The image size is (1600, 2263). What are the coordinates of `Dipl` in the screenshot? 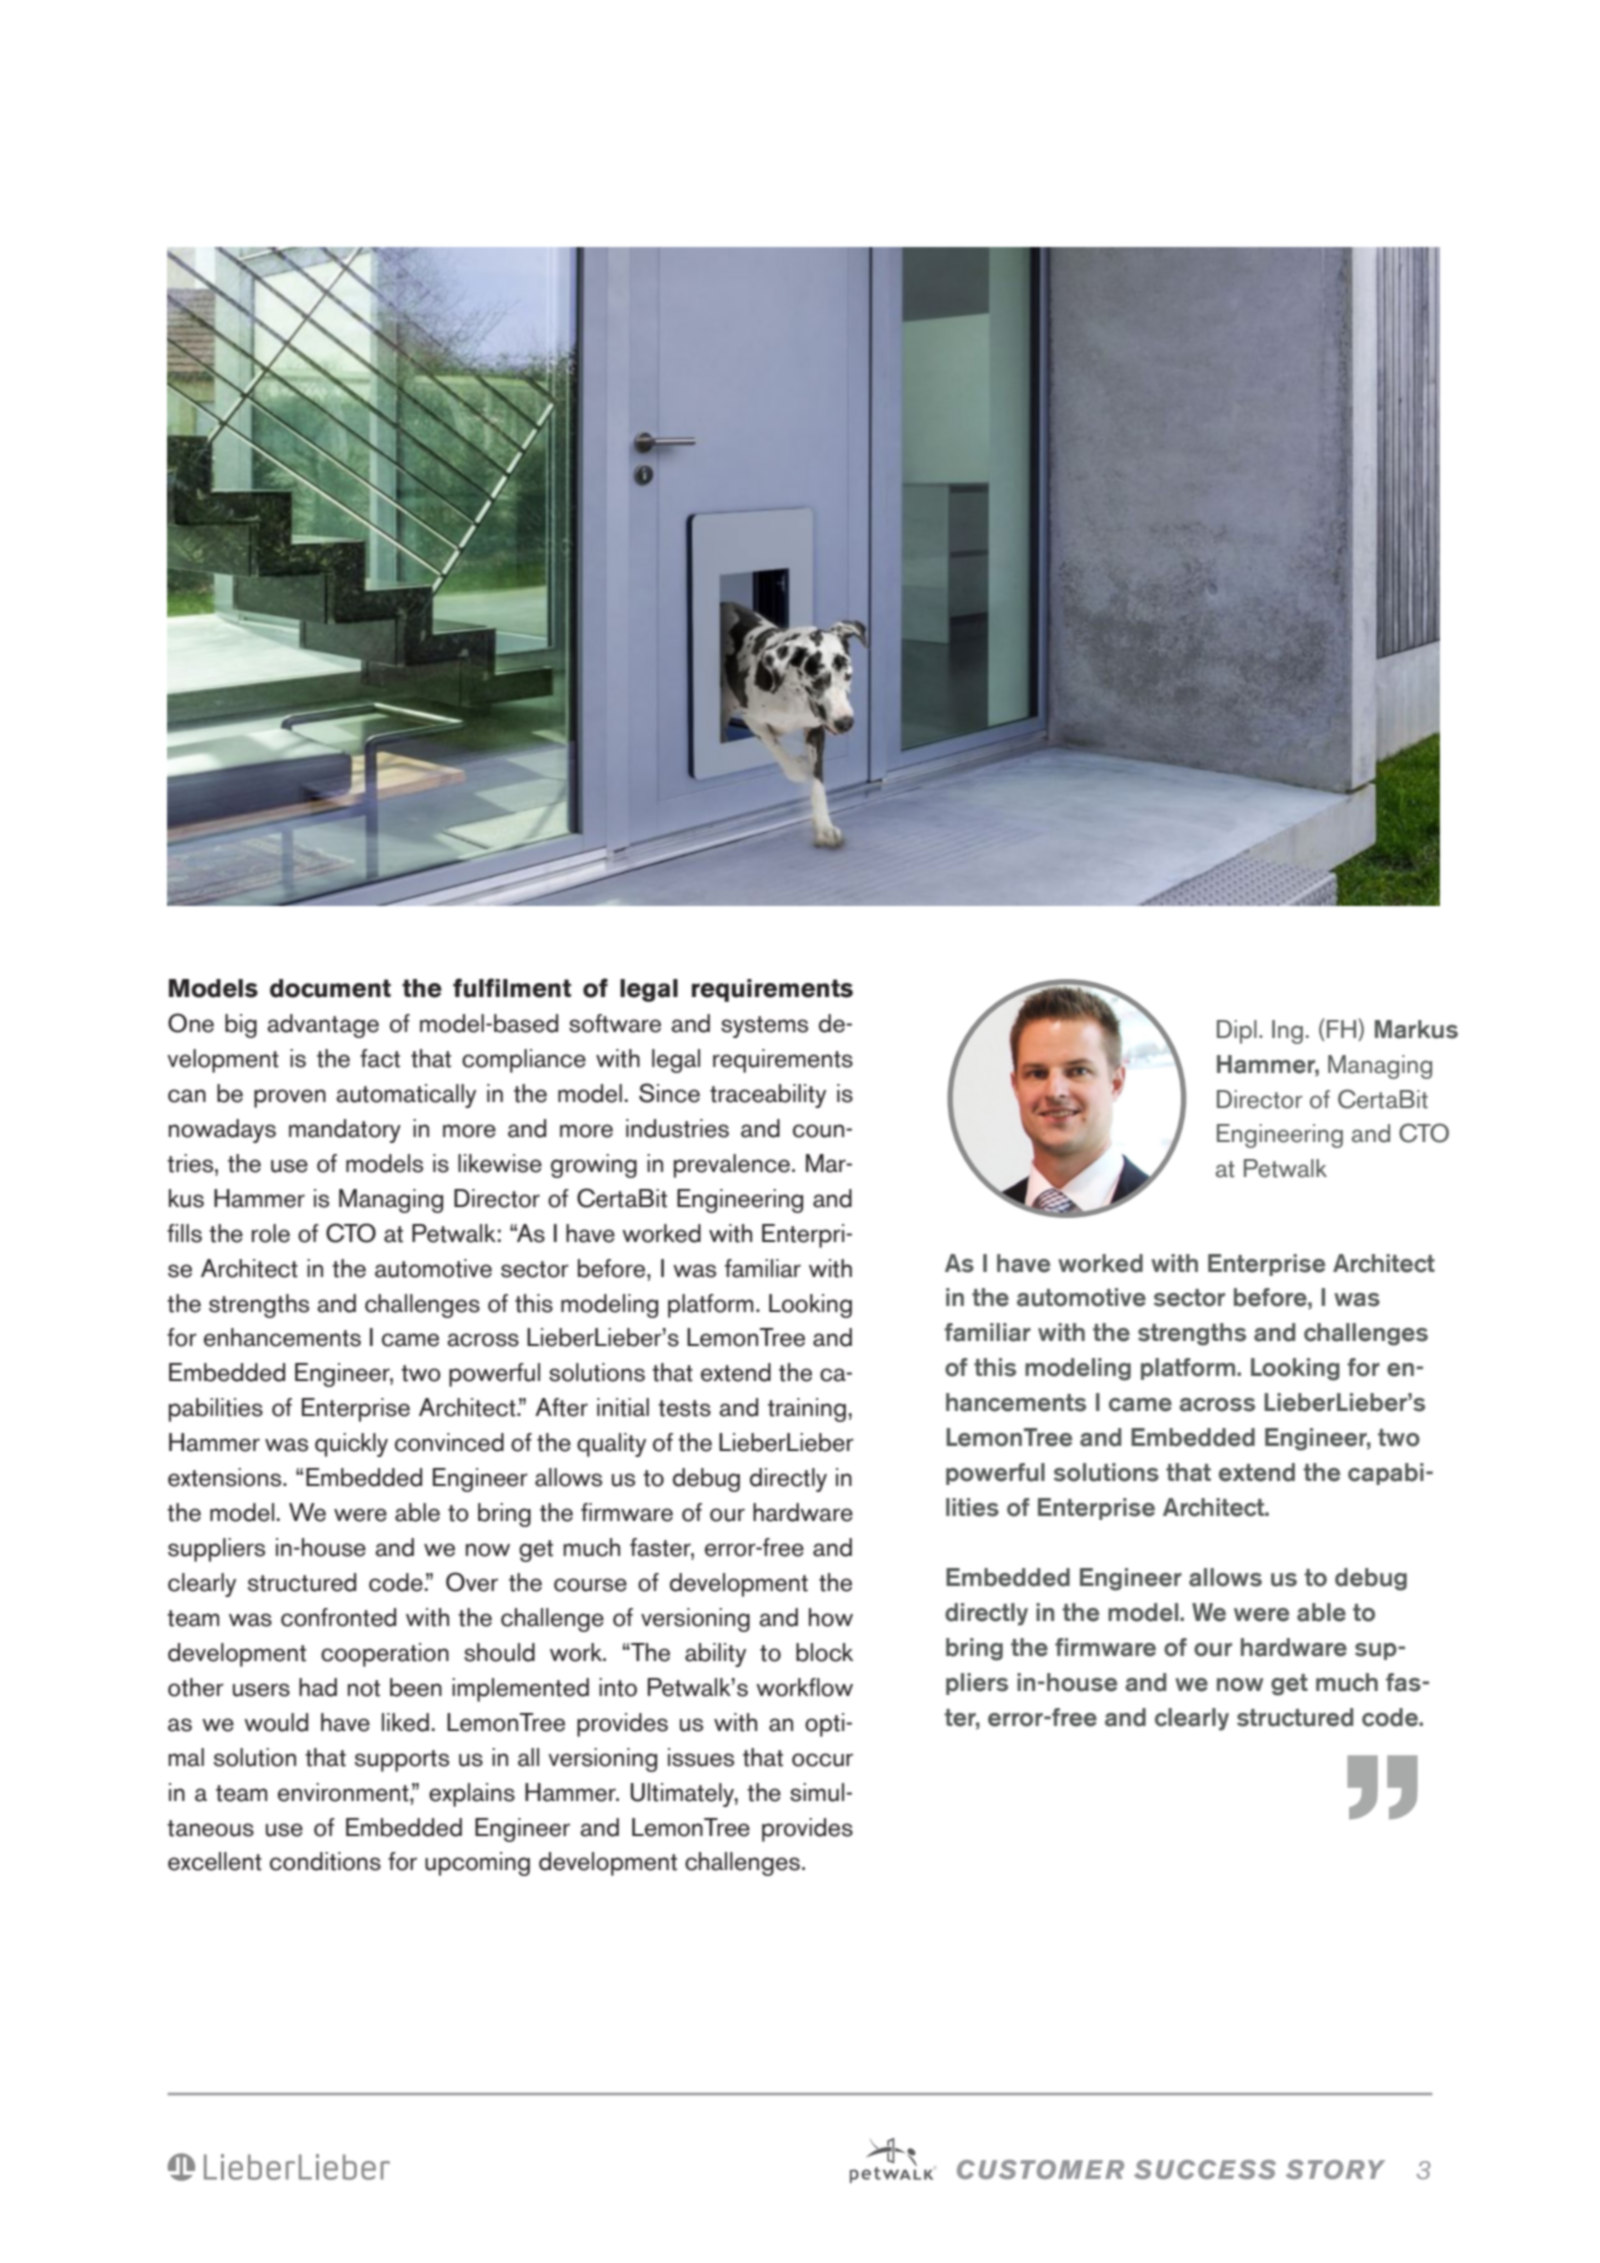 It's located at (1237, 1032).
